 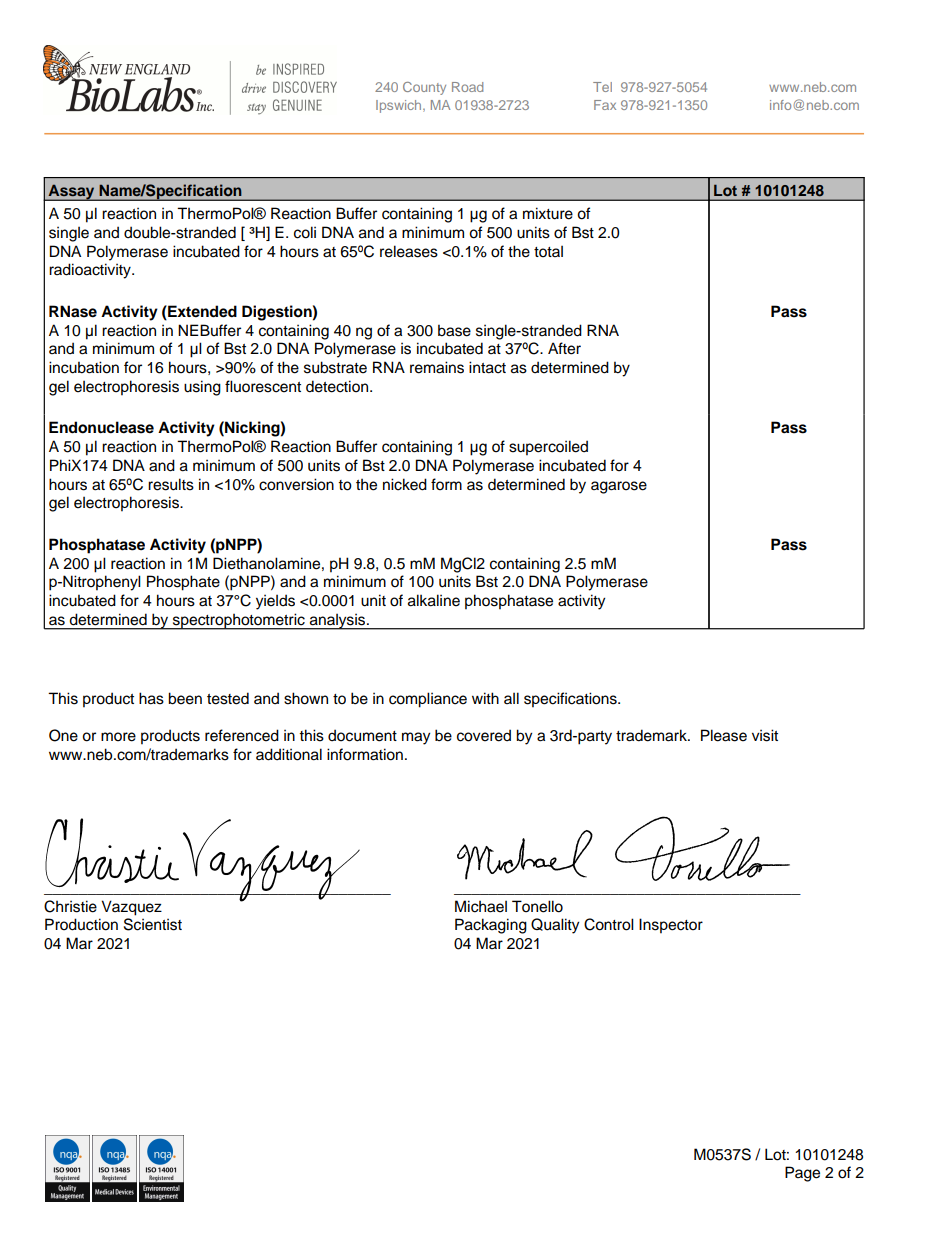 What do you see at coordinates (491, 926) in the page?
I see `Packaging` at bounding box center [491, 926].
